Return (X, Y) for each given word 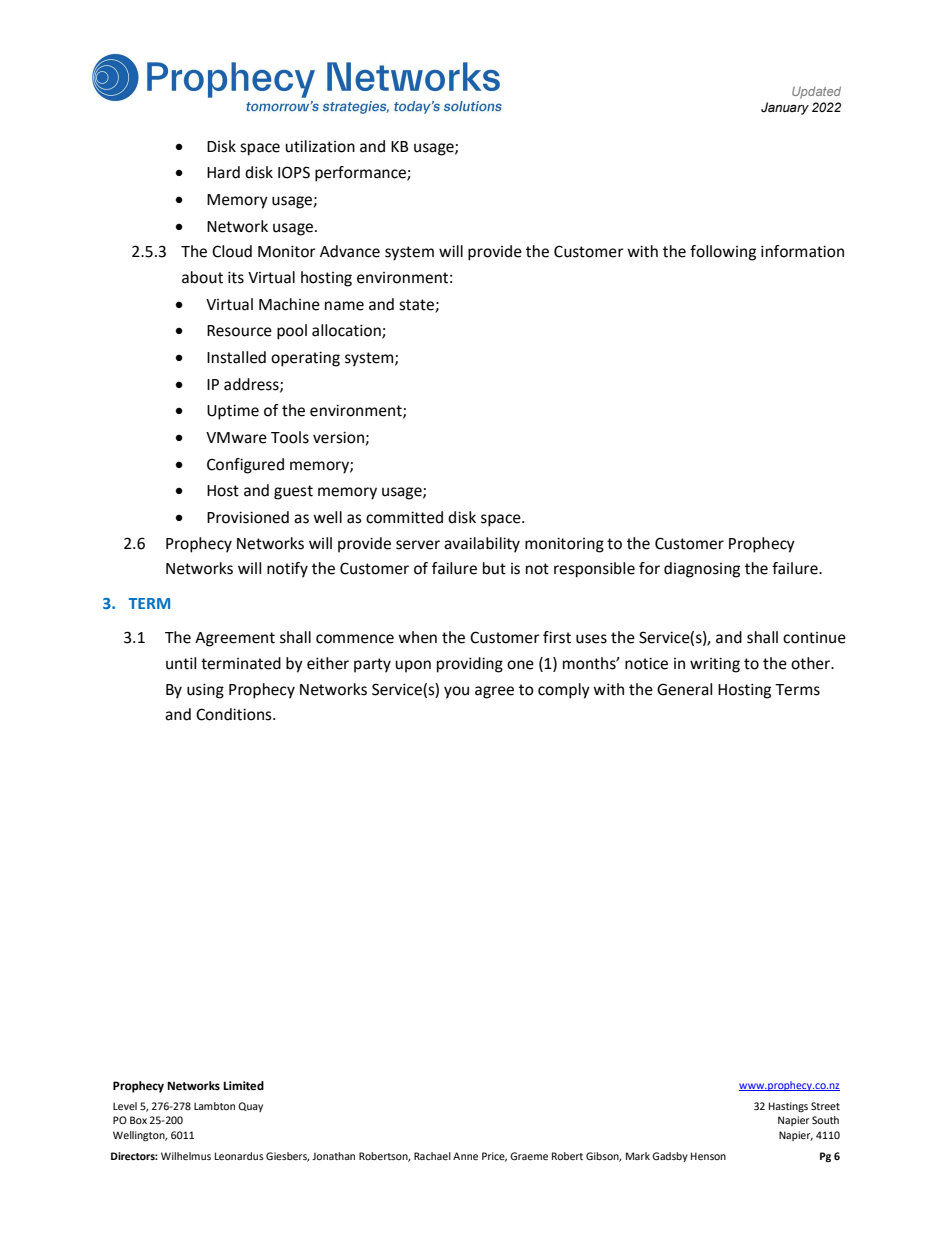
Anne (465, 1156)
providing (470, 665)
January (785, 108)
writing (715, 665)
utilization (320, 146)
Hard (223, 172)
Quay (250, 1107)
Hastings (788, 1107)
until (181, 663)
